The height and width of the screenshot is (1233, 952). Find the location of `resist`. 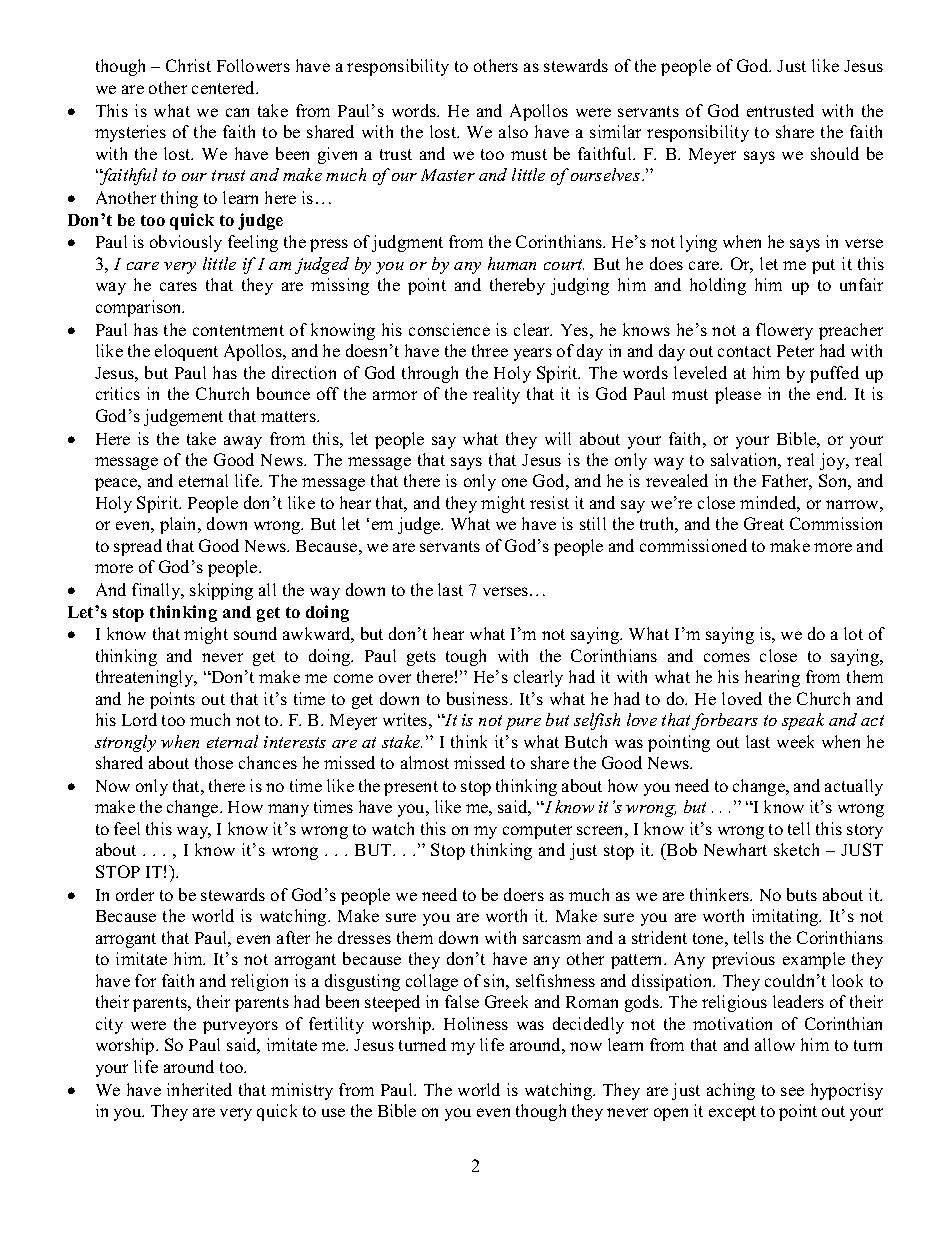

resist is located at coordinates (549, 502).
